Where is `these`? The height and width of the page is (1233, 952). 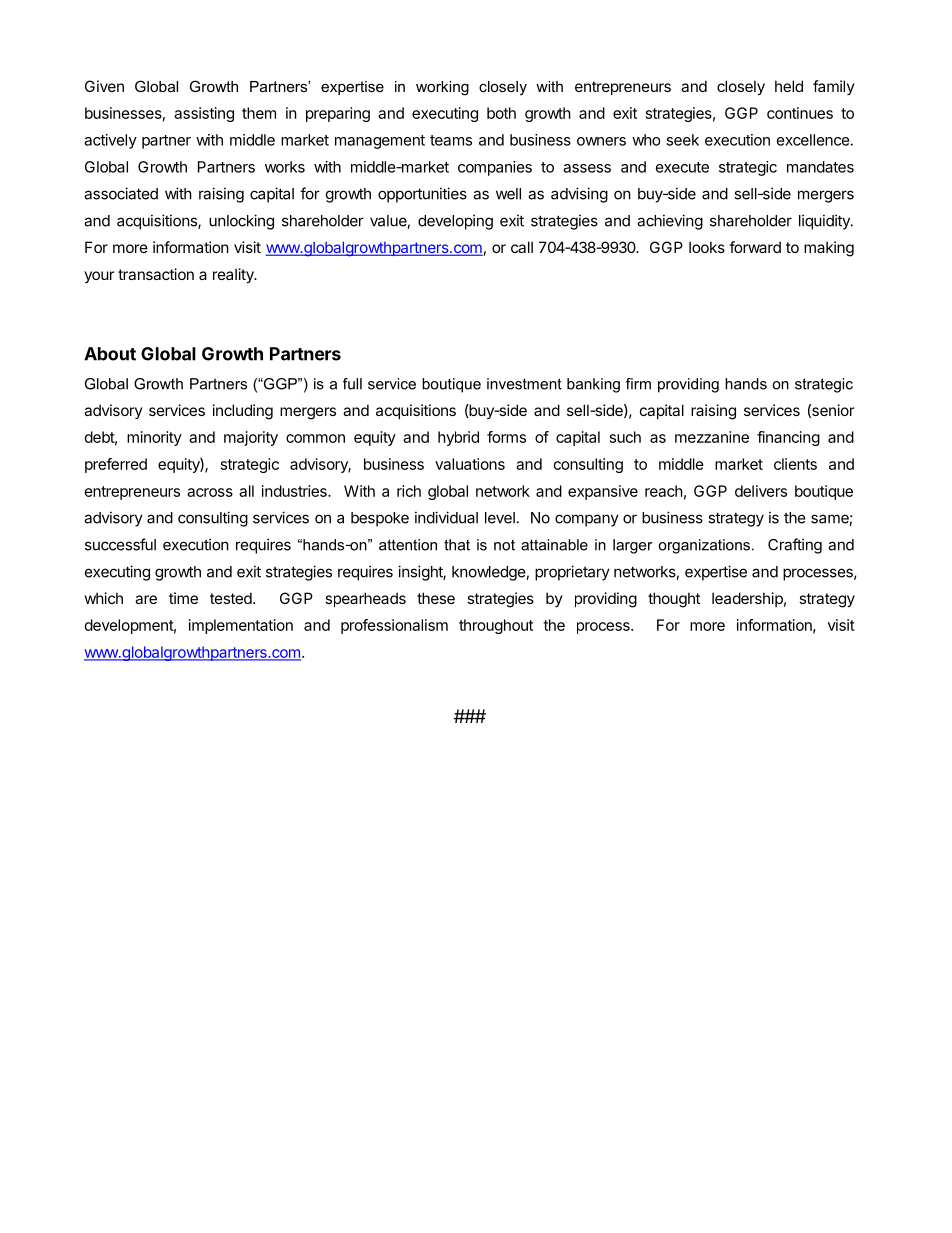 these is located at coordinates (436, 598).
